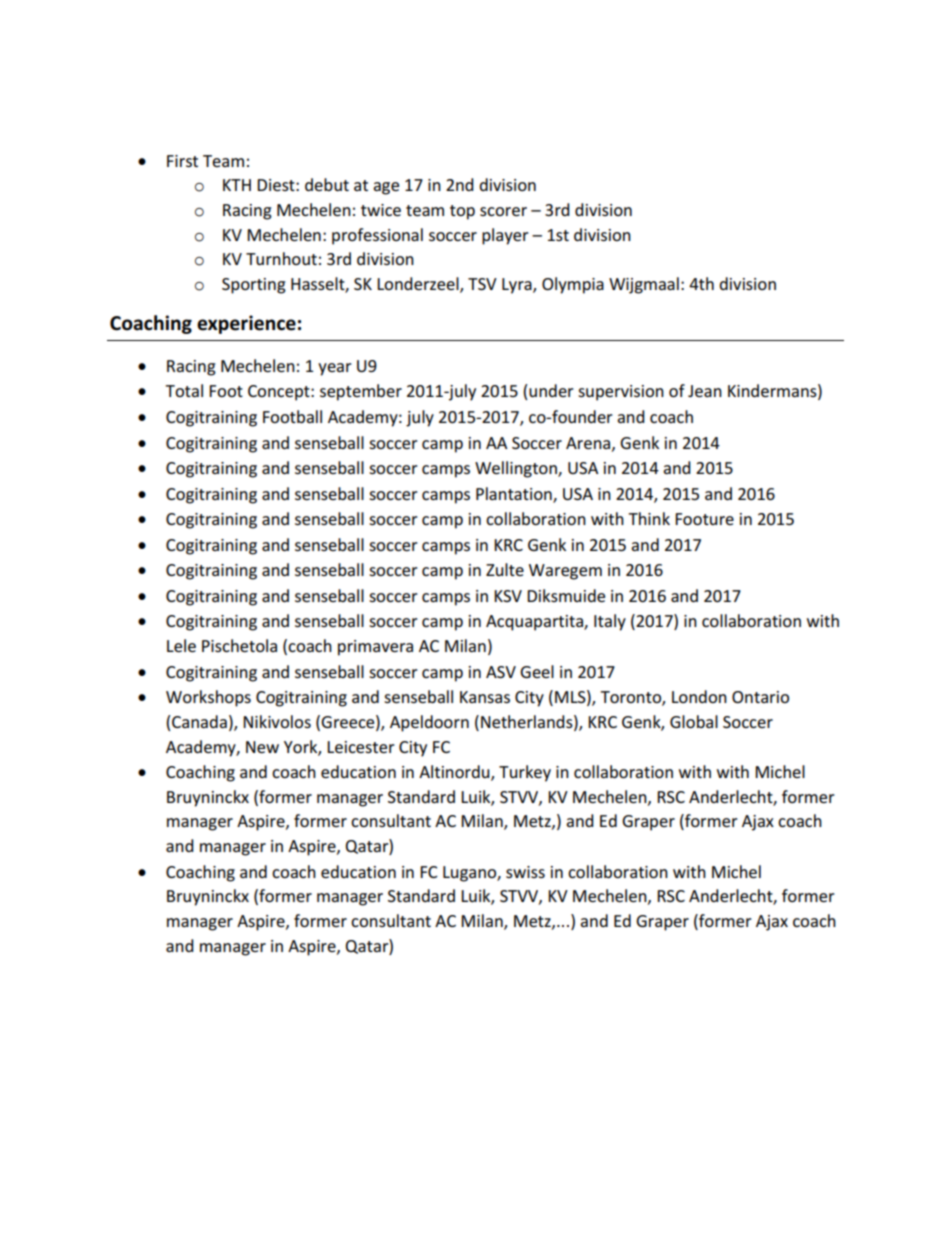  I want to click on Italy, so click(610, 622).
